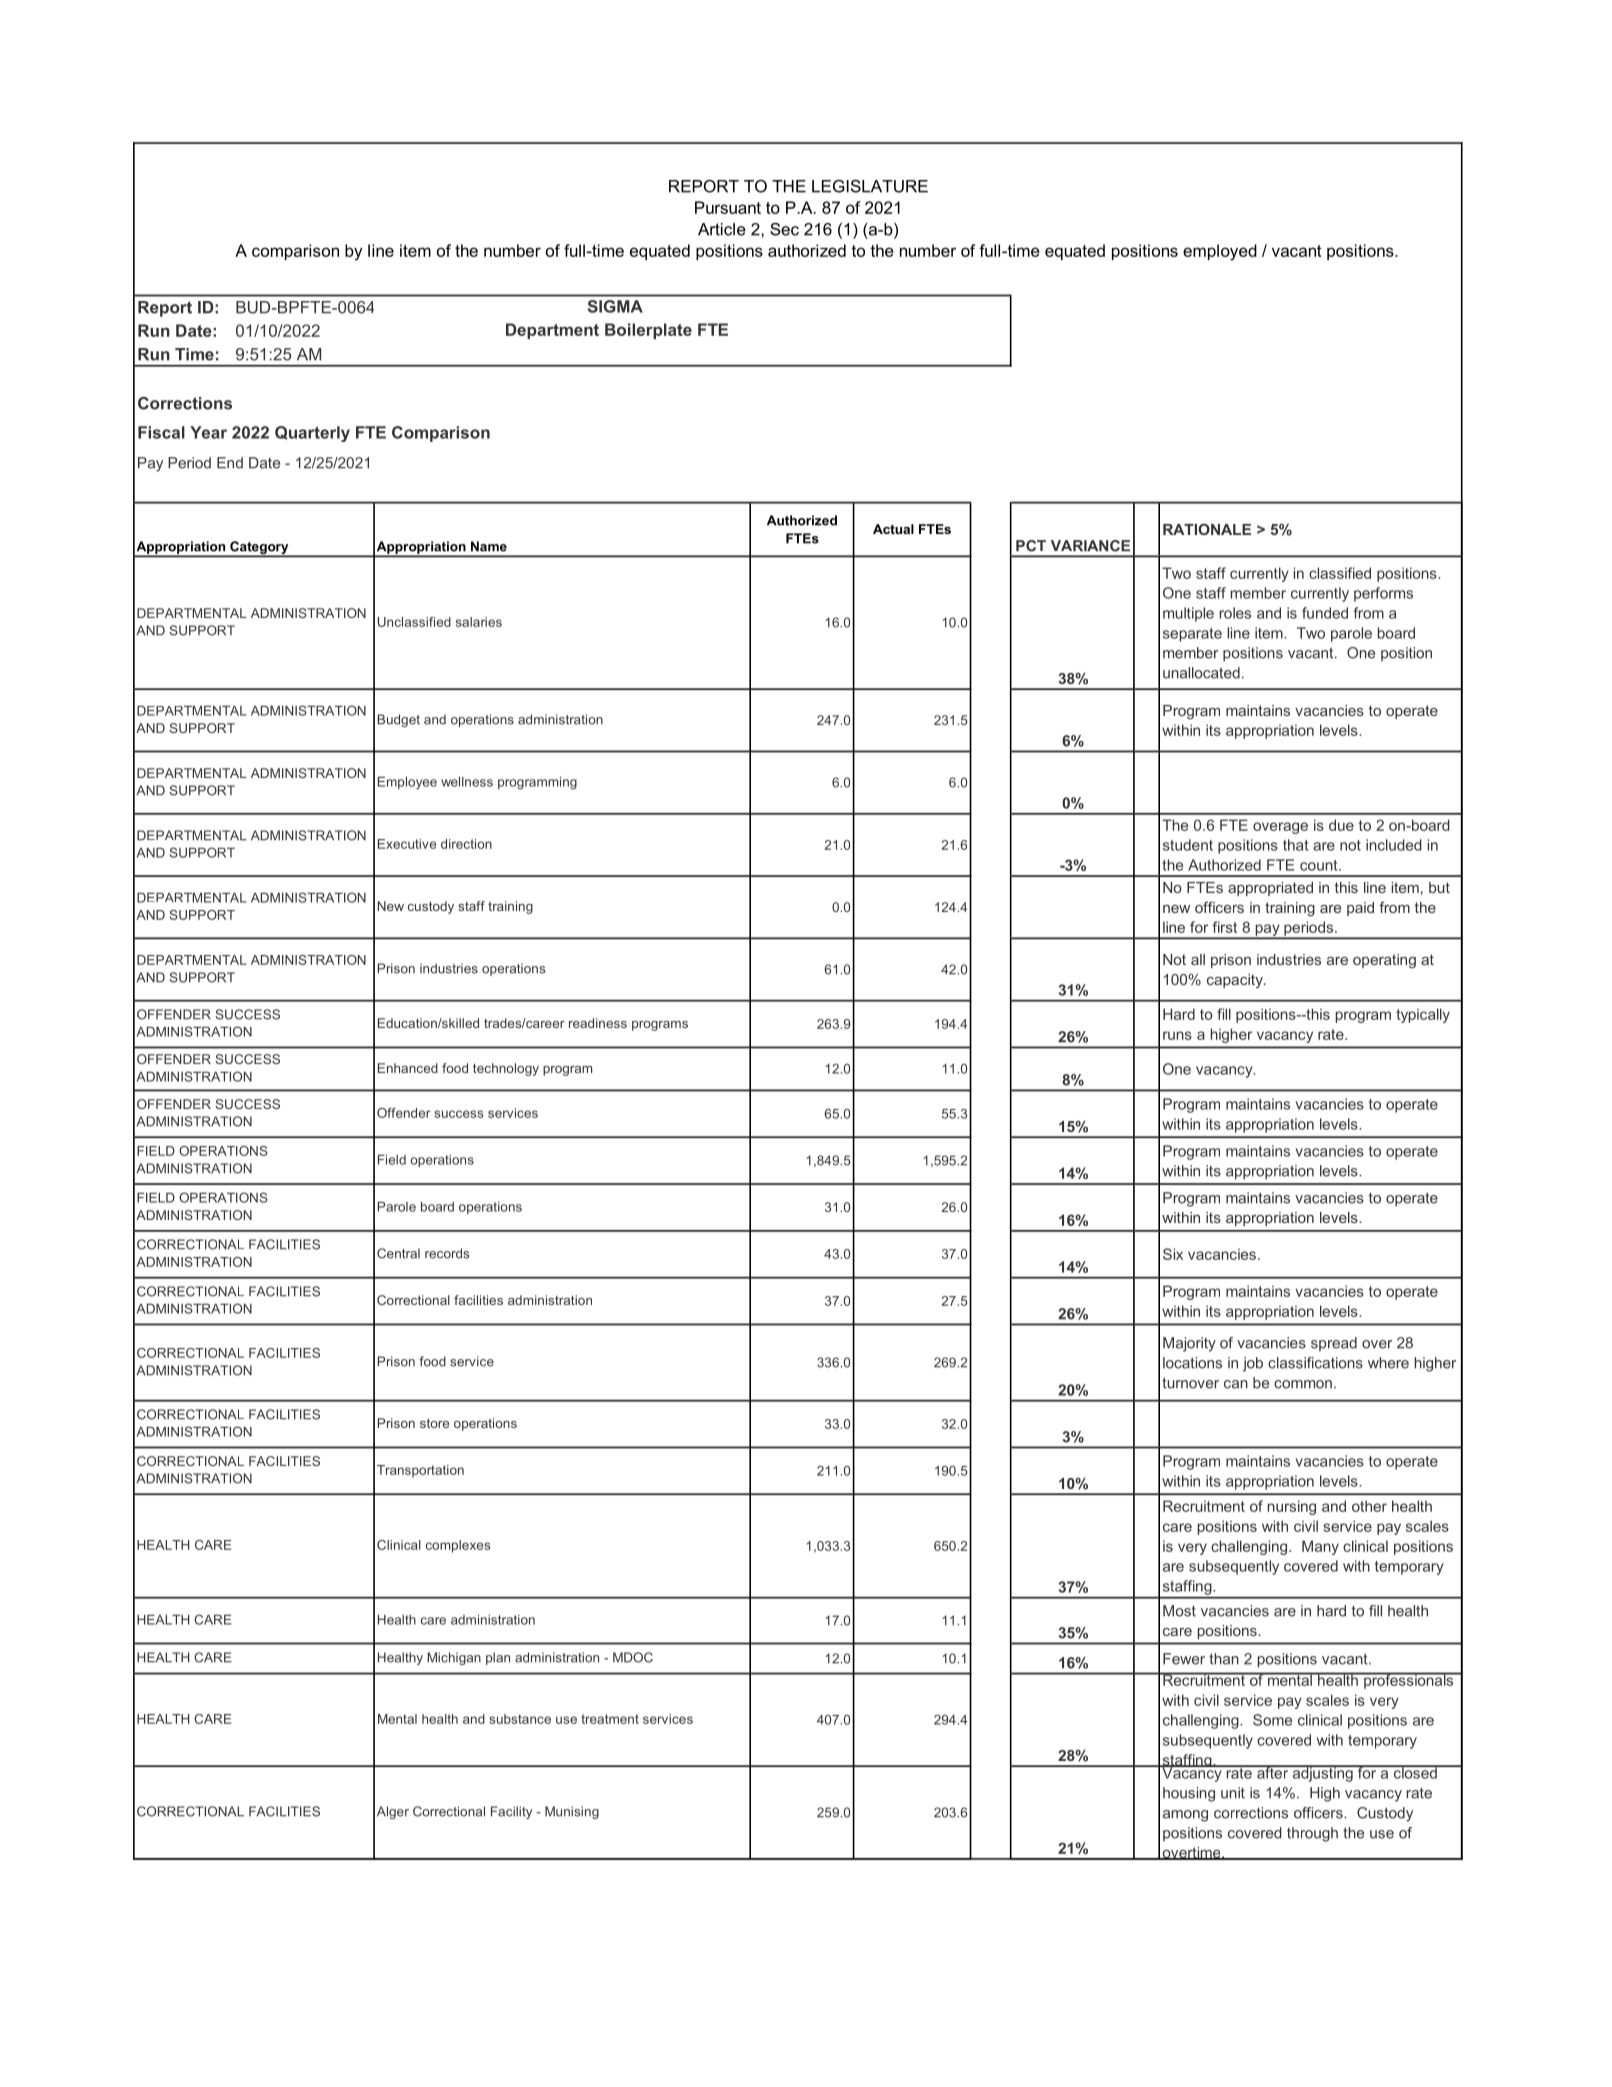 The image size is (1612, 2087). What do you see at coordinates (610, 1719) in the page?
I see `treatment` at bounding box center [610, 1719].
